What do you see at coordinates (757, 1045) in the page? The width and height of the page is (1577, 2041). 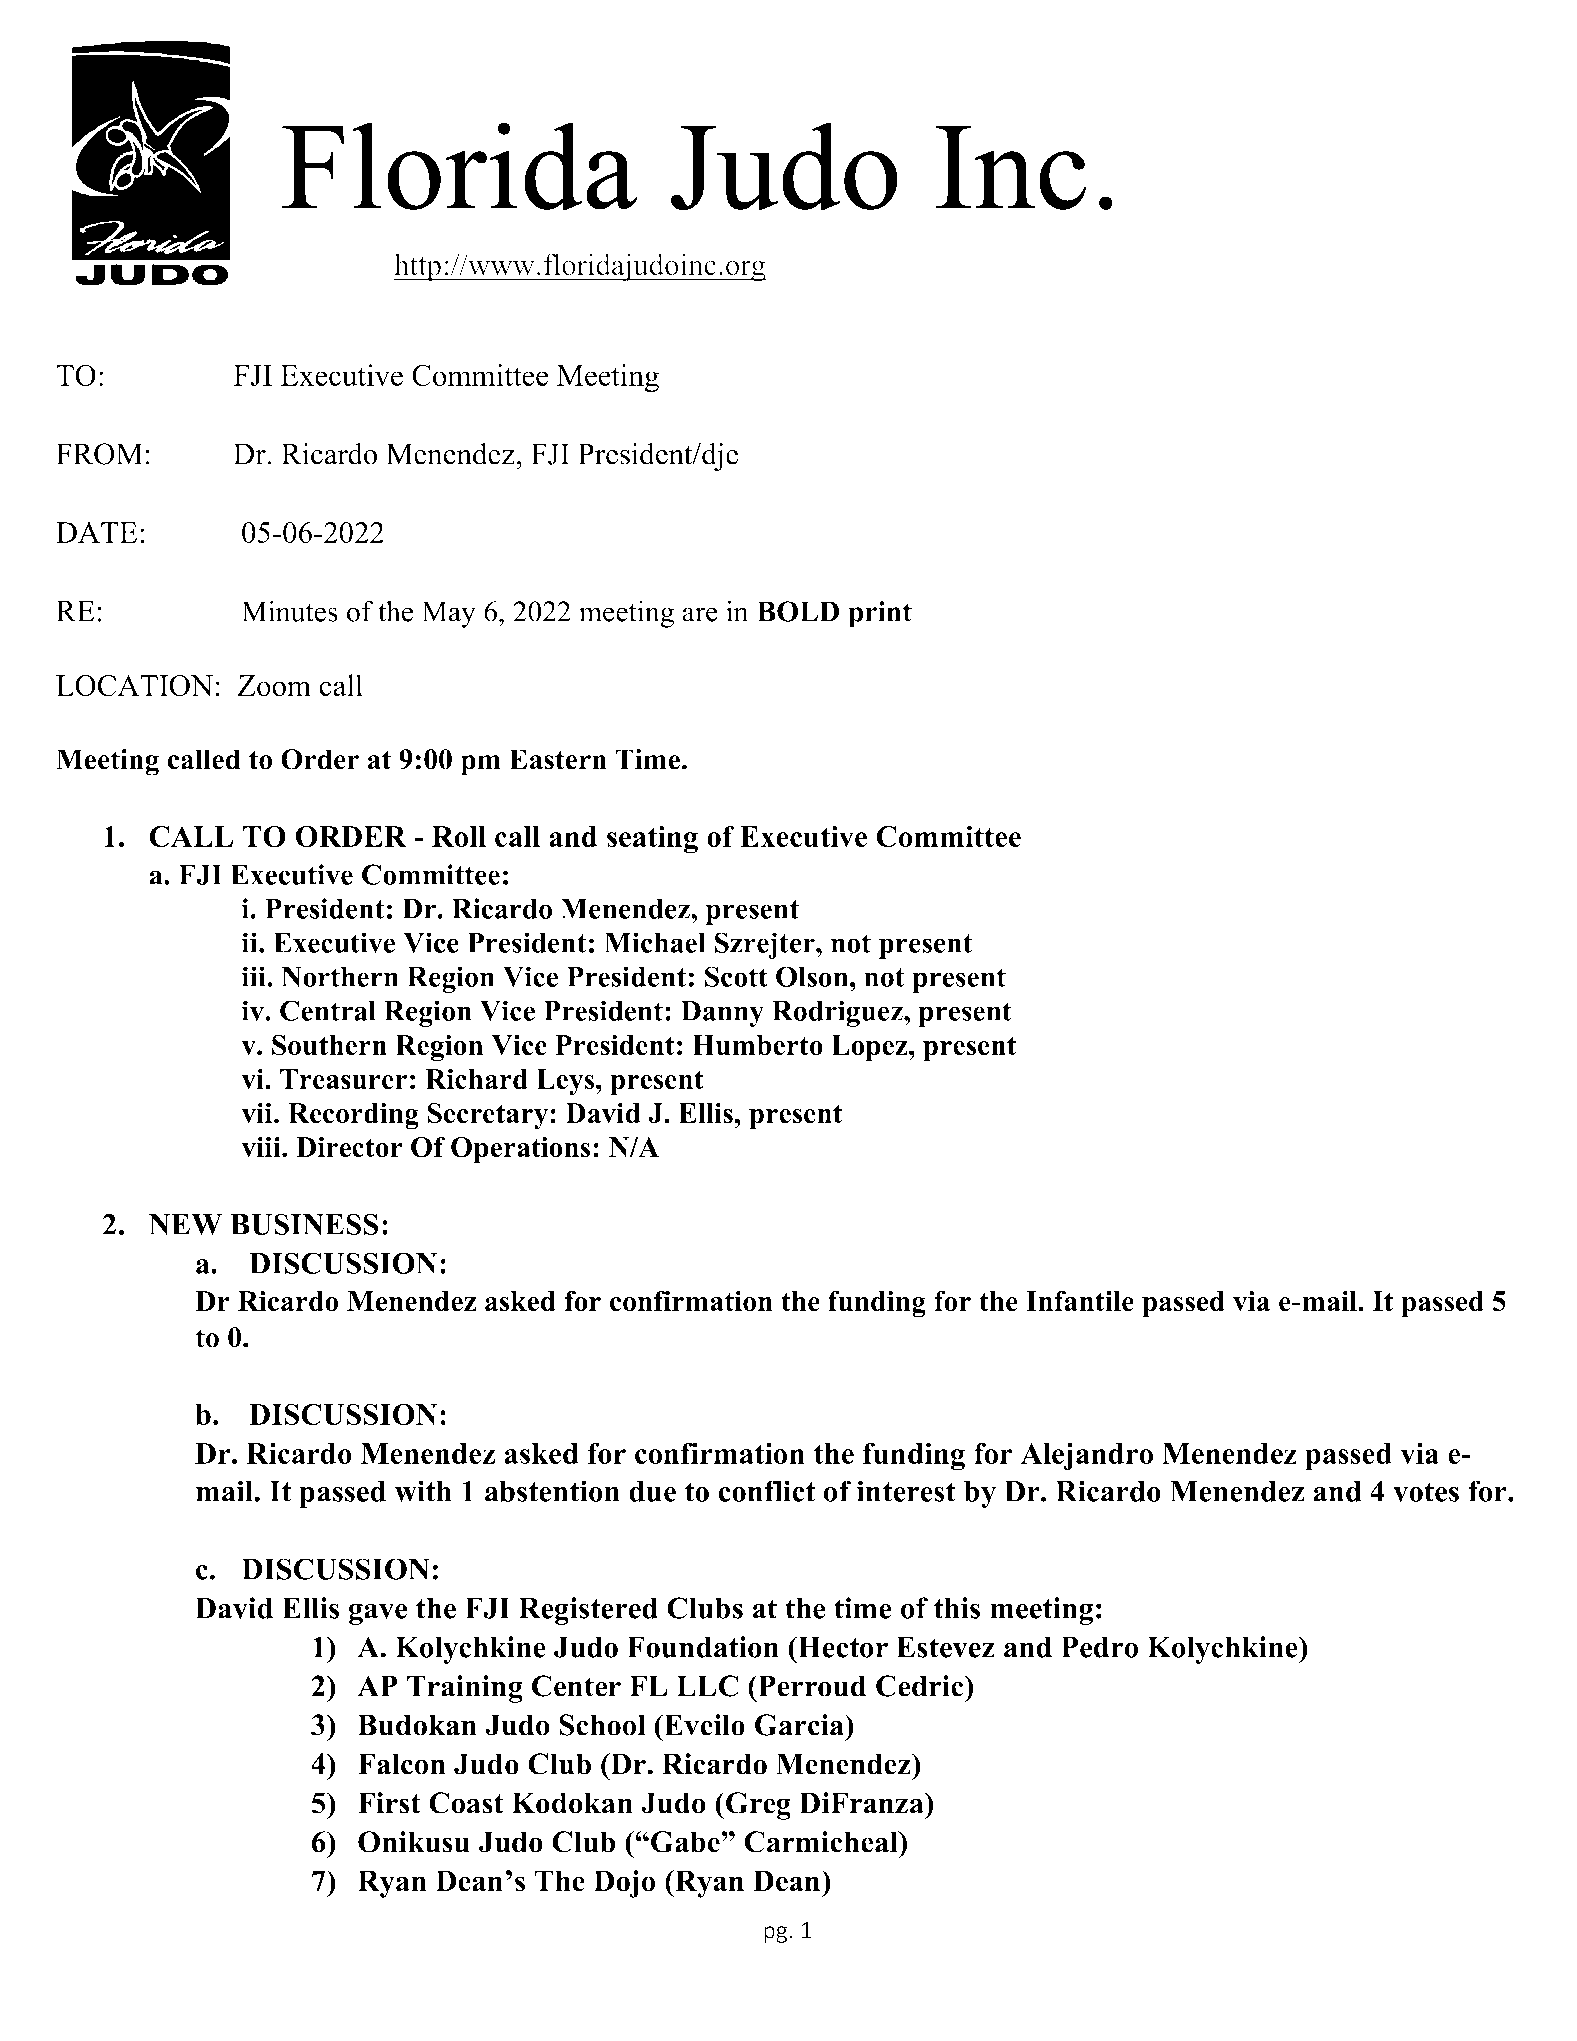 I see `Humberto` at bounding box center [757, 1045].
